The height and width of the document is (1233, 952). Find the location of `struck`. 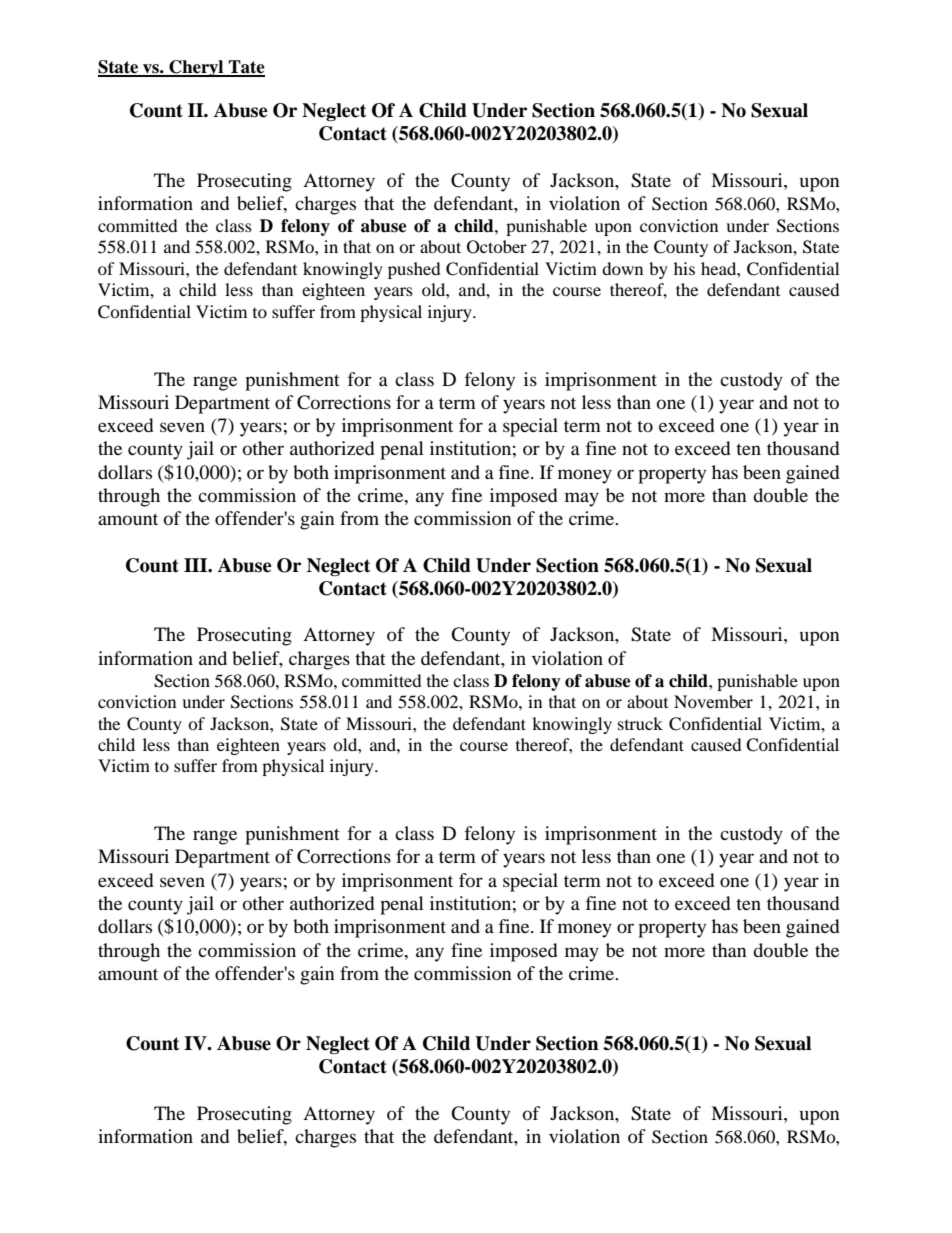

struck is located at coordinates (640, 723).
